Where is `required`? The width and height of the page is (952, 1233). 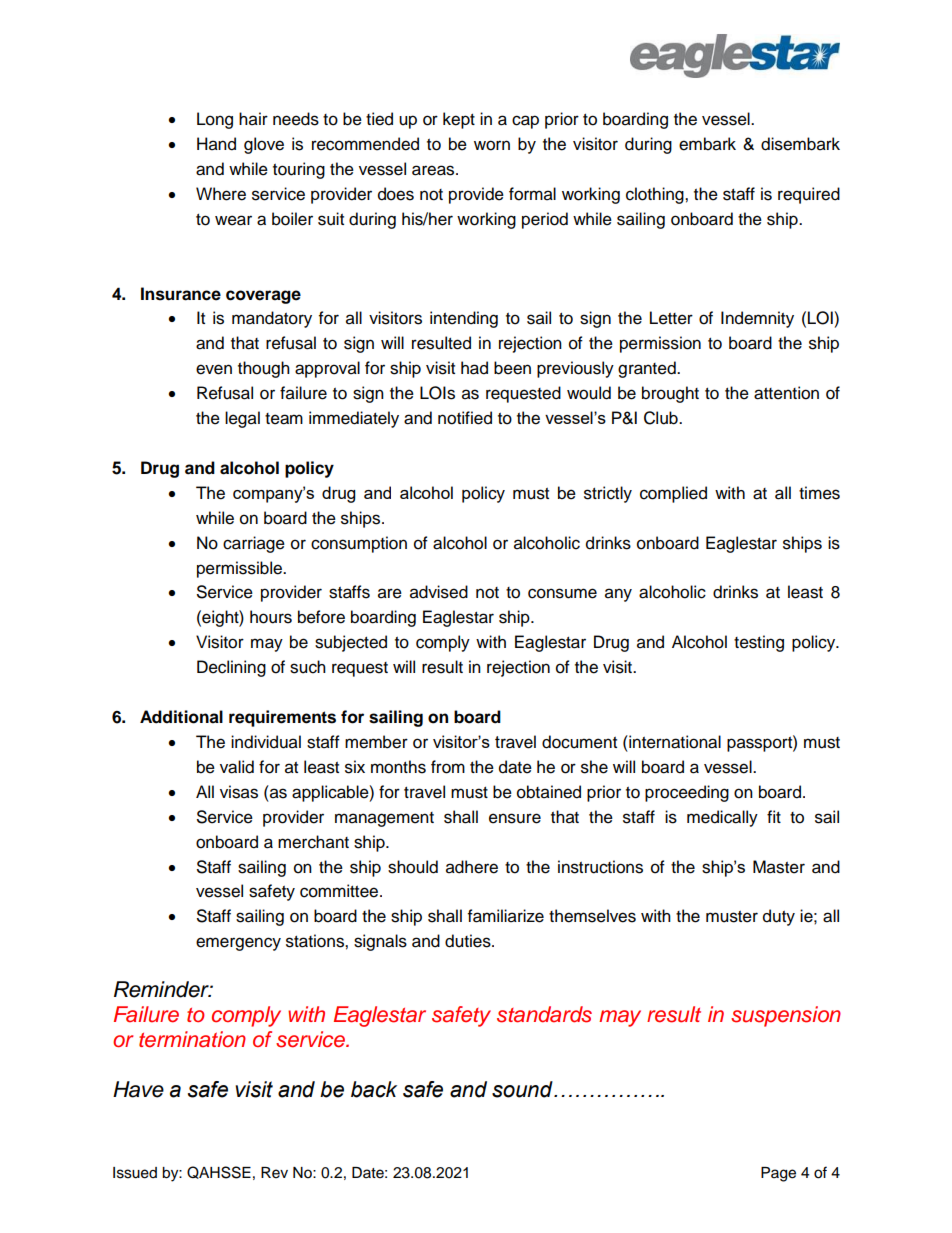
required is located at coordinates (809, 195).
